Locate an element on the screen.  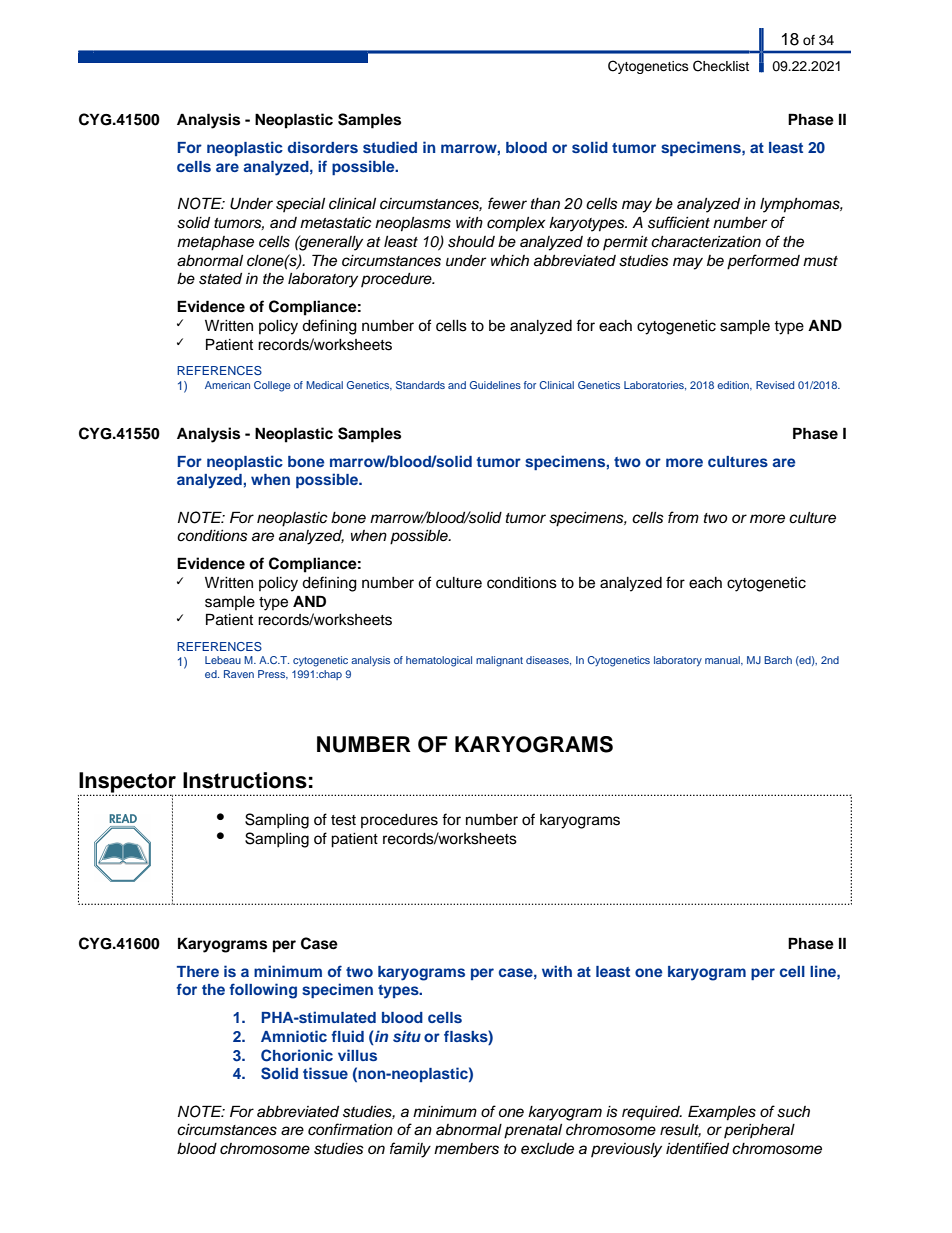
from is located at coordinates (683, 517).
